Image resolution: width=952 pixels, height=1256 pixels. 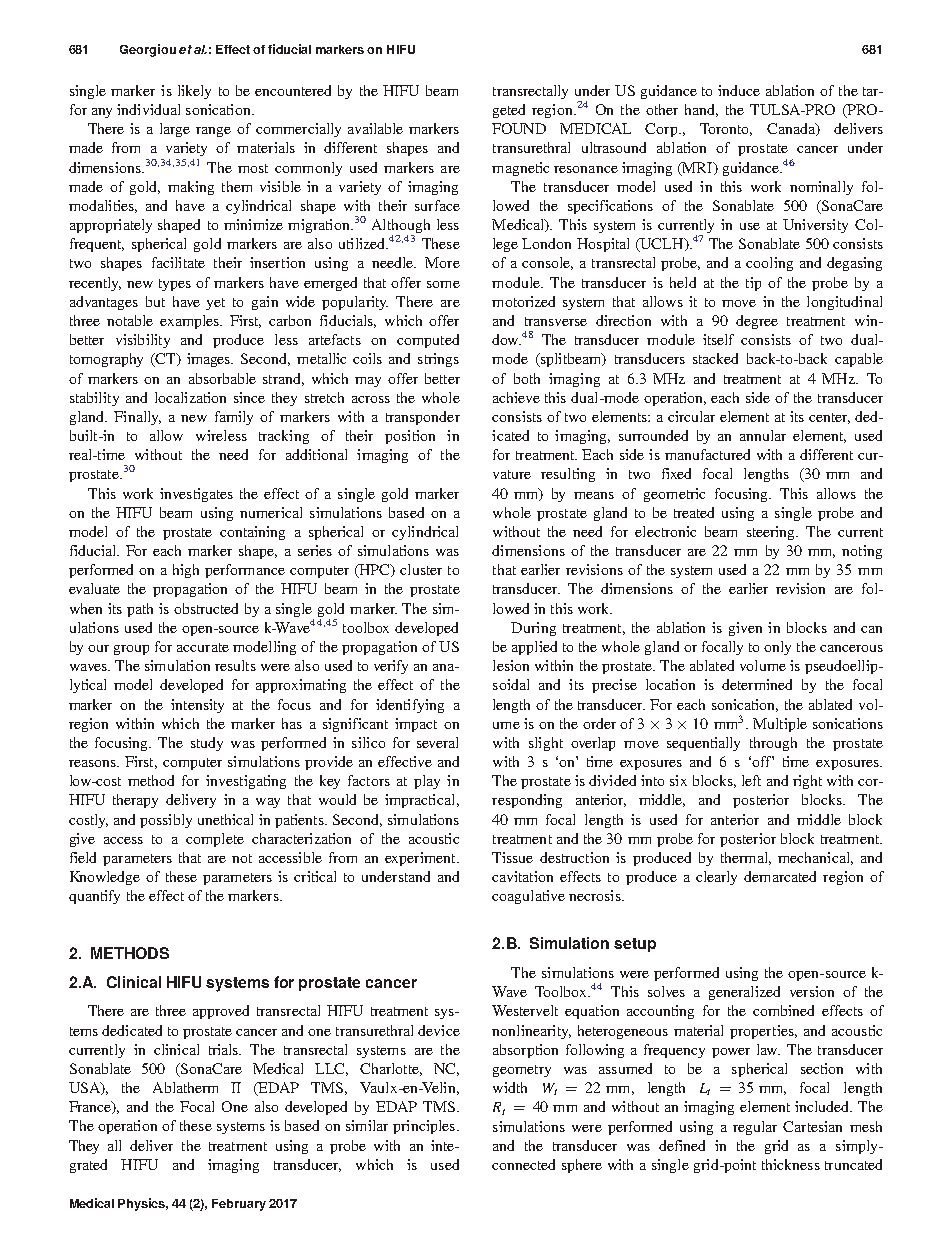 What do you see at coordinates (791, 1164) in the page?
I see `thickness` at bounding box center [791, 1164].
